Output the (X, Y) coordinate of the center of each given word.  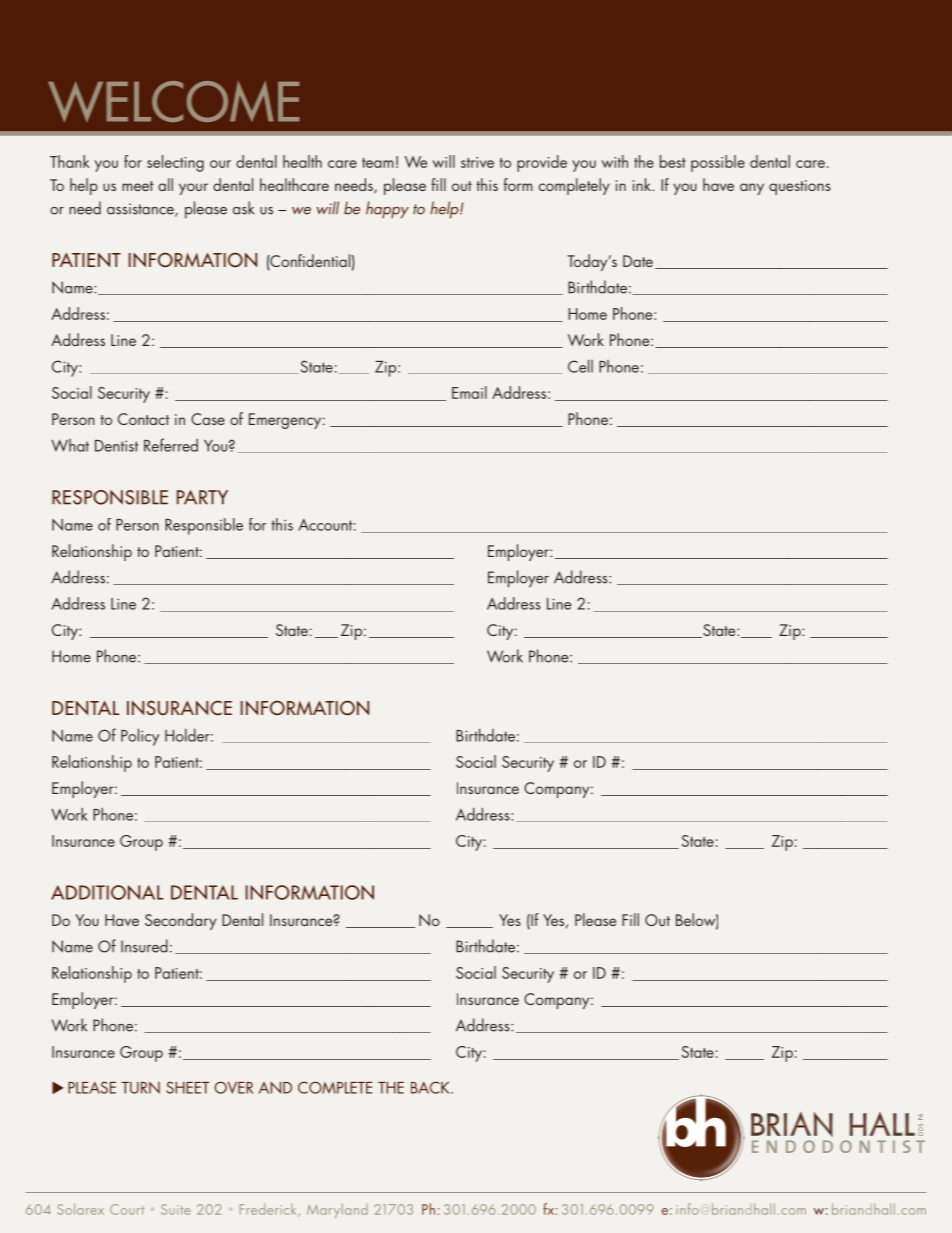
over (233, 1087)
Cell (580, 366)
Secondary (181, 921)
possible (718, 163)
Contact (144, 419)
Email (469, 392)
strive (477, 162)
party (202, 497)
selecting (175, 163)
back (431, 1087)
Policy (140, 737)
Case (208, 419)
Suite (175, 1209)
